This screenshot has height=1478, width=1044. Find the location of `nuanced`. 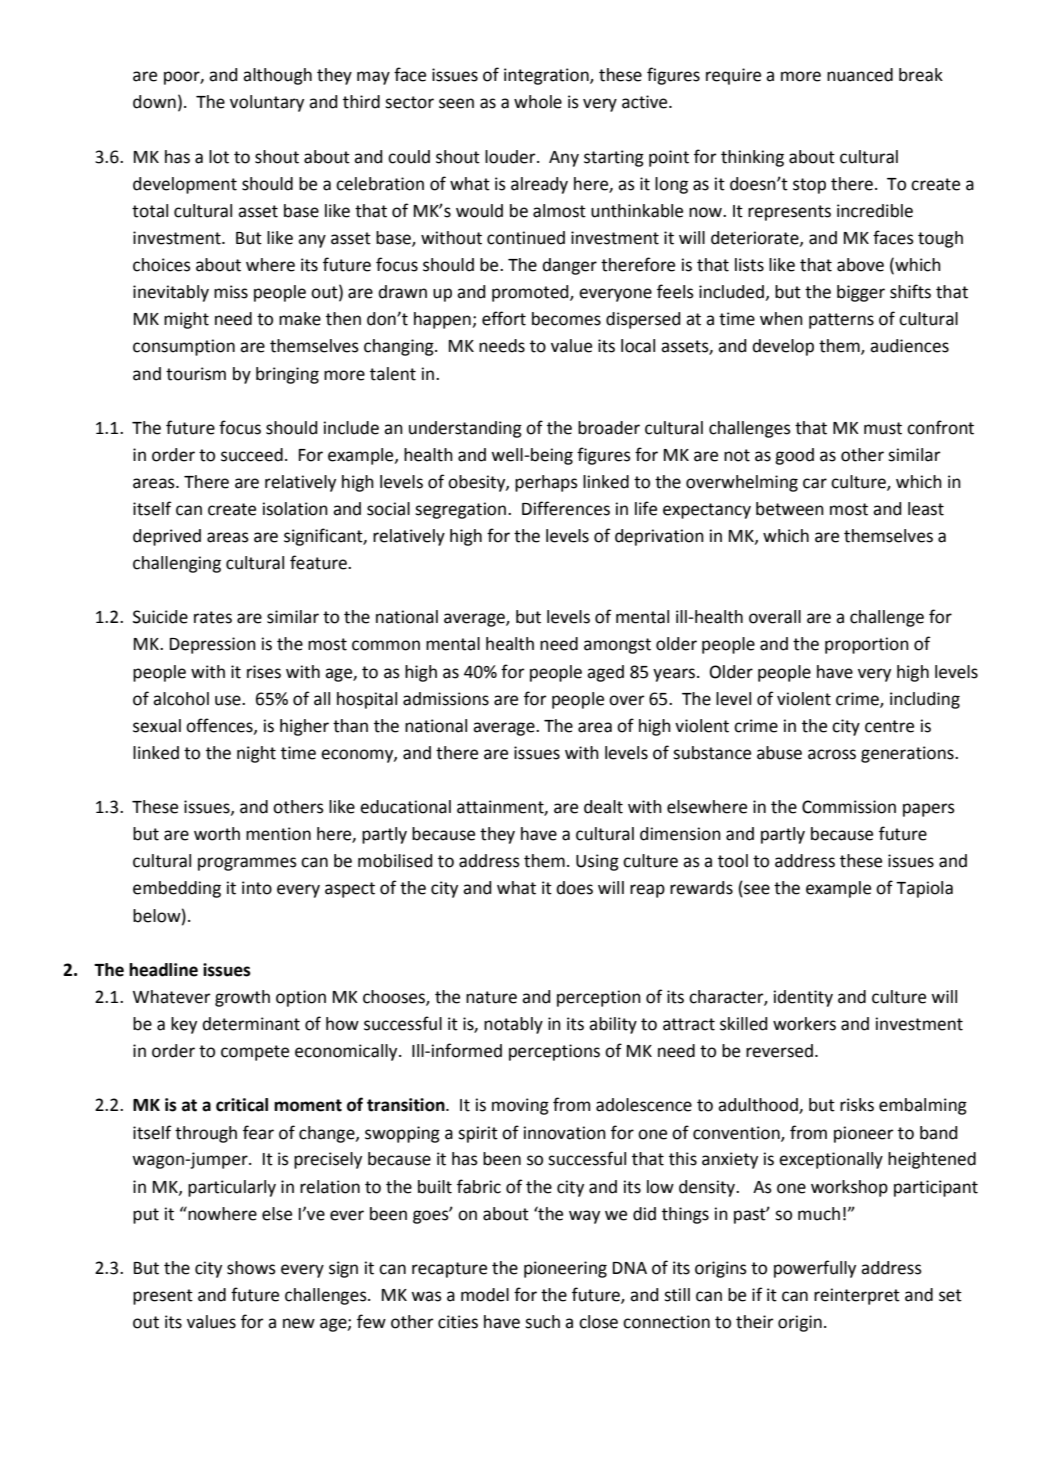

nuanced is located at coordinates (860, 75).
